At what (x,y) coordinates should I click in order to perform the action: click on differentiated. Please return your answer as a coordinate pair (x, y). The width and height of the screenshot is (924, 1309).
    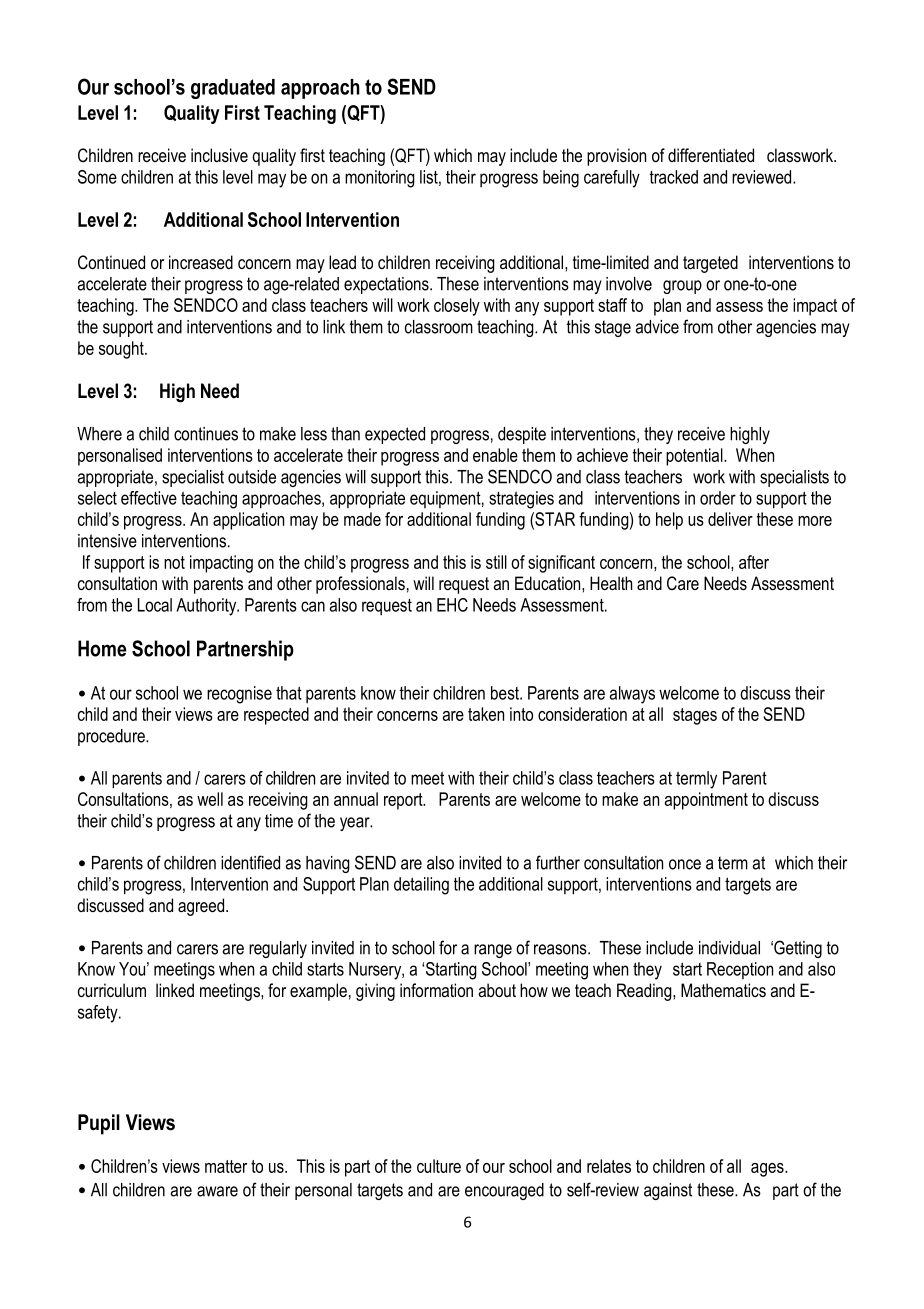
    Looking at the image, I should click on (711, 155).
